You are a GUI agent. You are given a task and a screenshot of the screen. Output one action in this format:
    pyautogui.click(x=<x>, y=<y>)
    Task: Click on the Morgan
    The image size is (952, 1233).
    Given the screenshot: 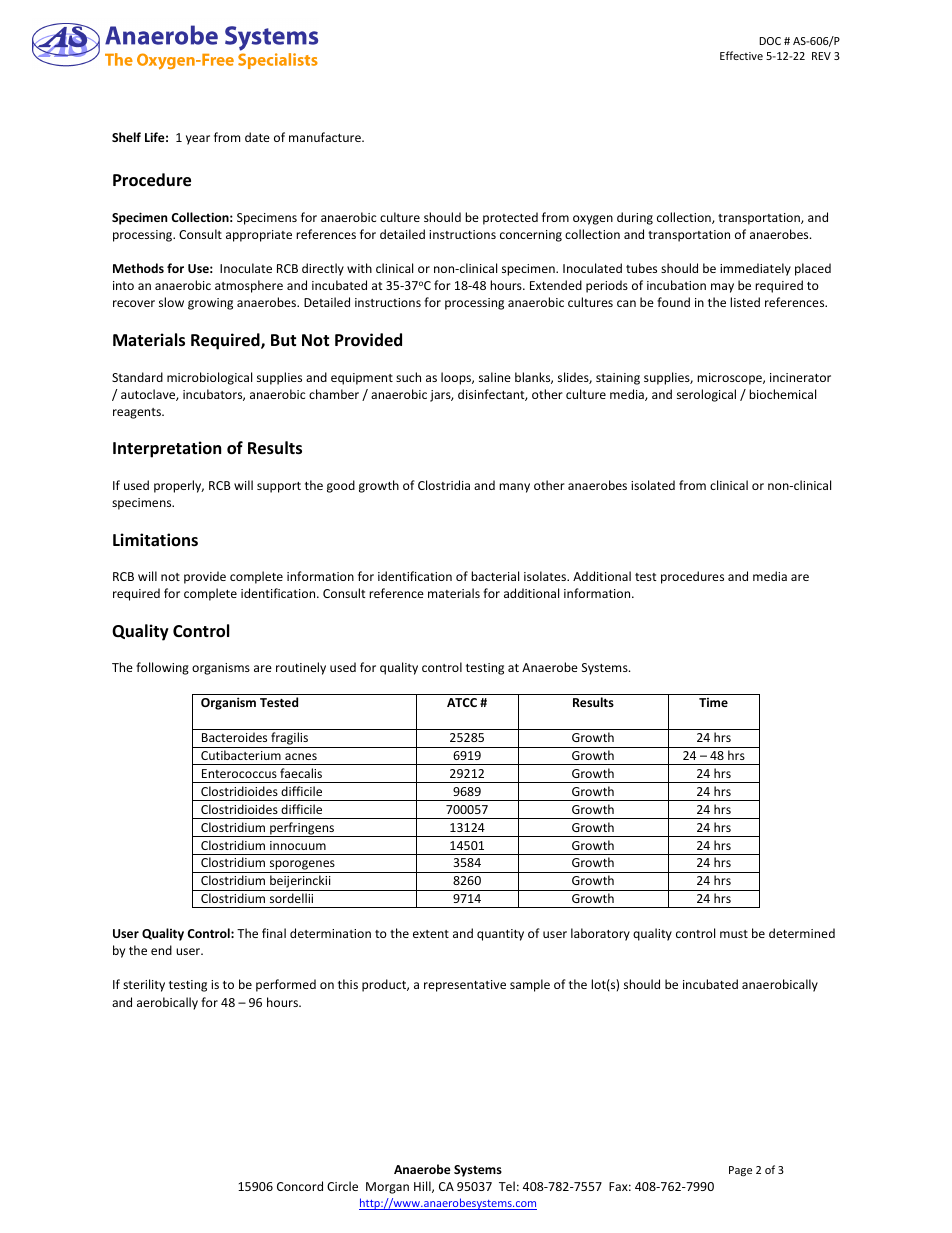 What is the action you would take?
    pyautogui.click(x=387, y=1188)
